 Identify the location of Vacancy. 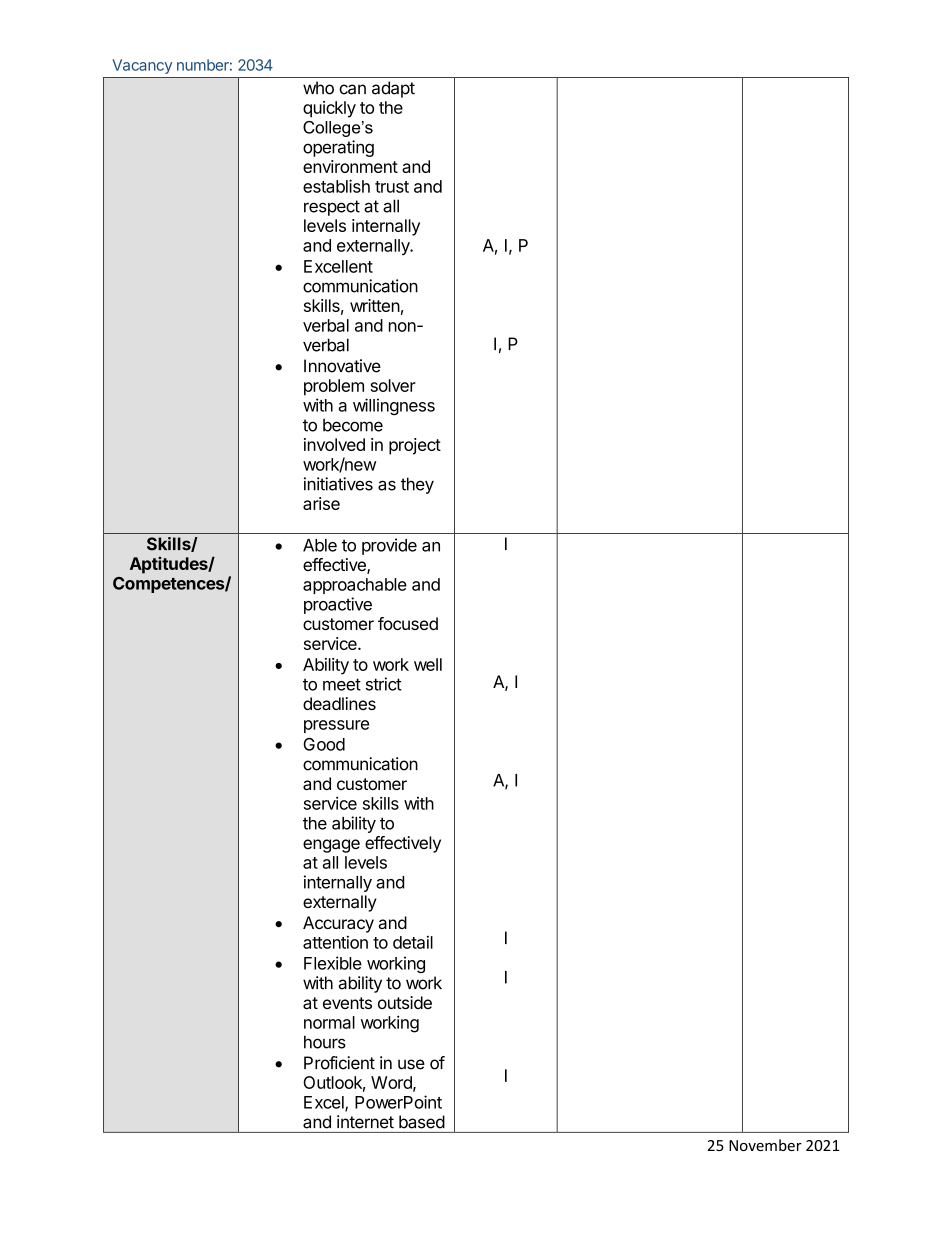
(142, 66).
